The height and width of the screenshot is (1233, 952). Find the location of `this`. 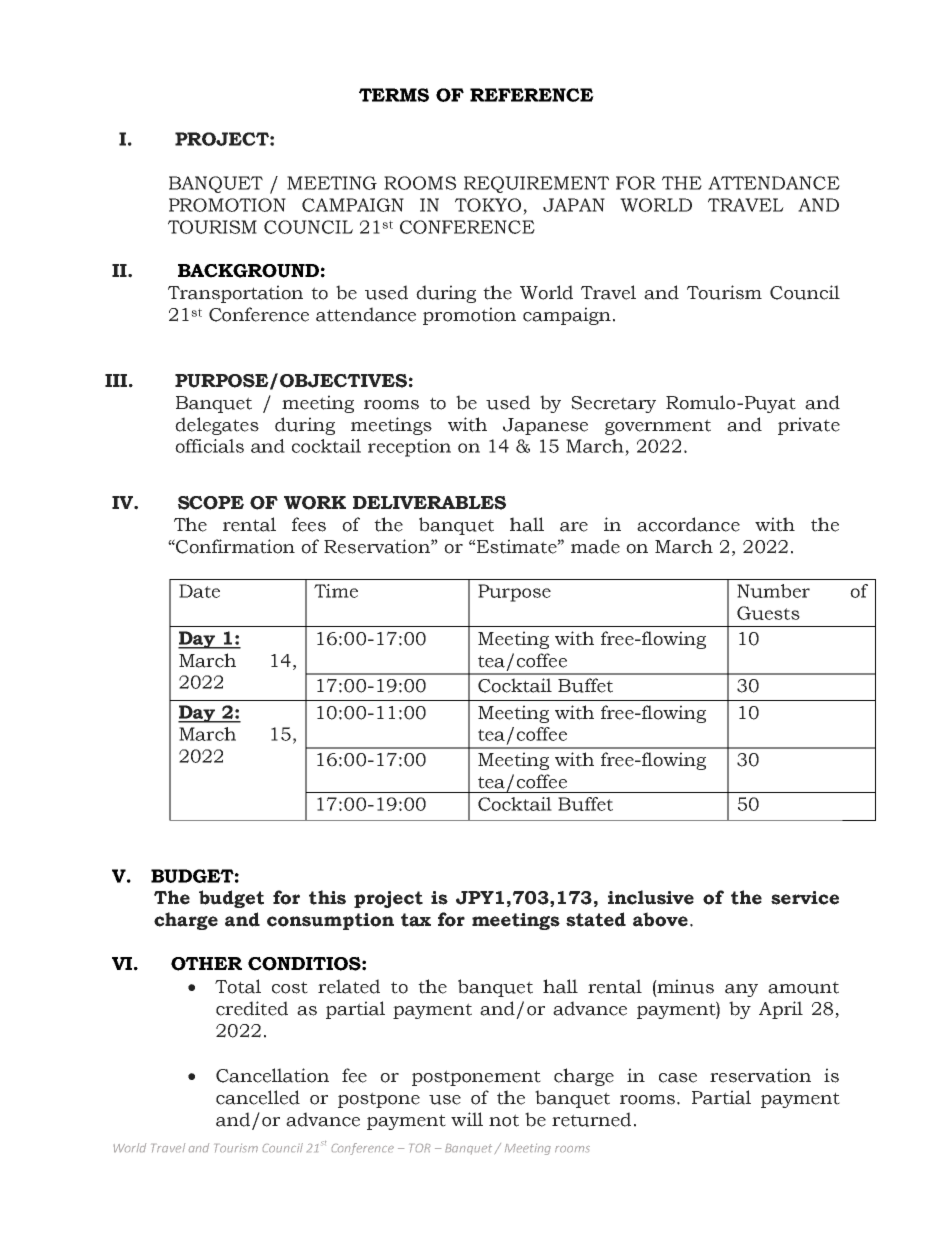

this is located at coordinates (327, 897).
